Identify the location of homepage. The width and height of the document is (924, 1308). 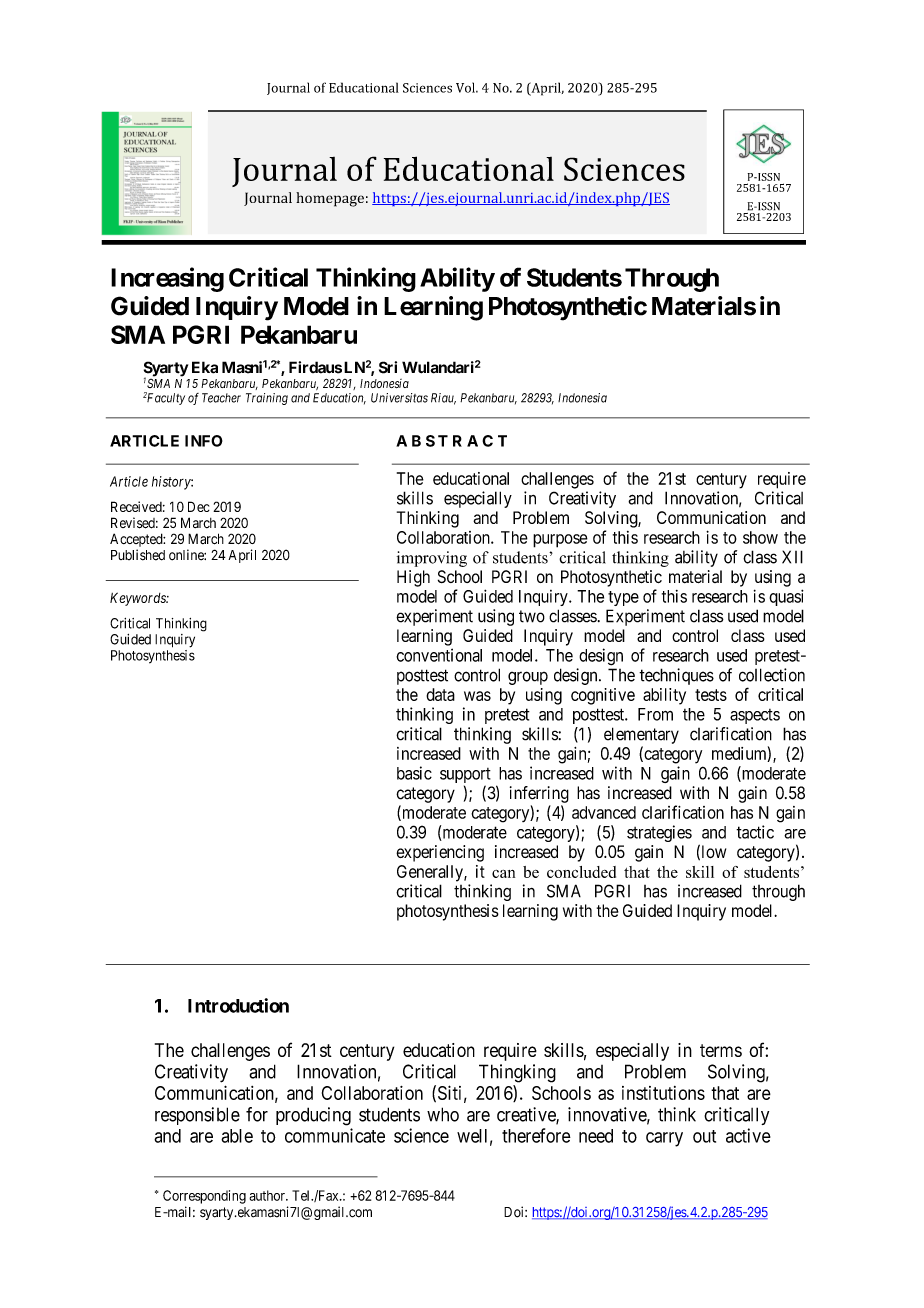
(330, 199).
